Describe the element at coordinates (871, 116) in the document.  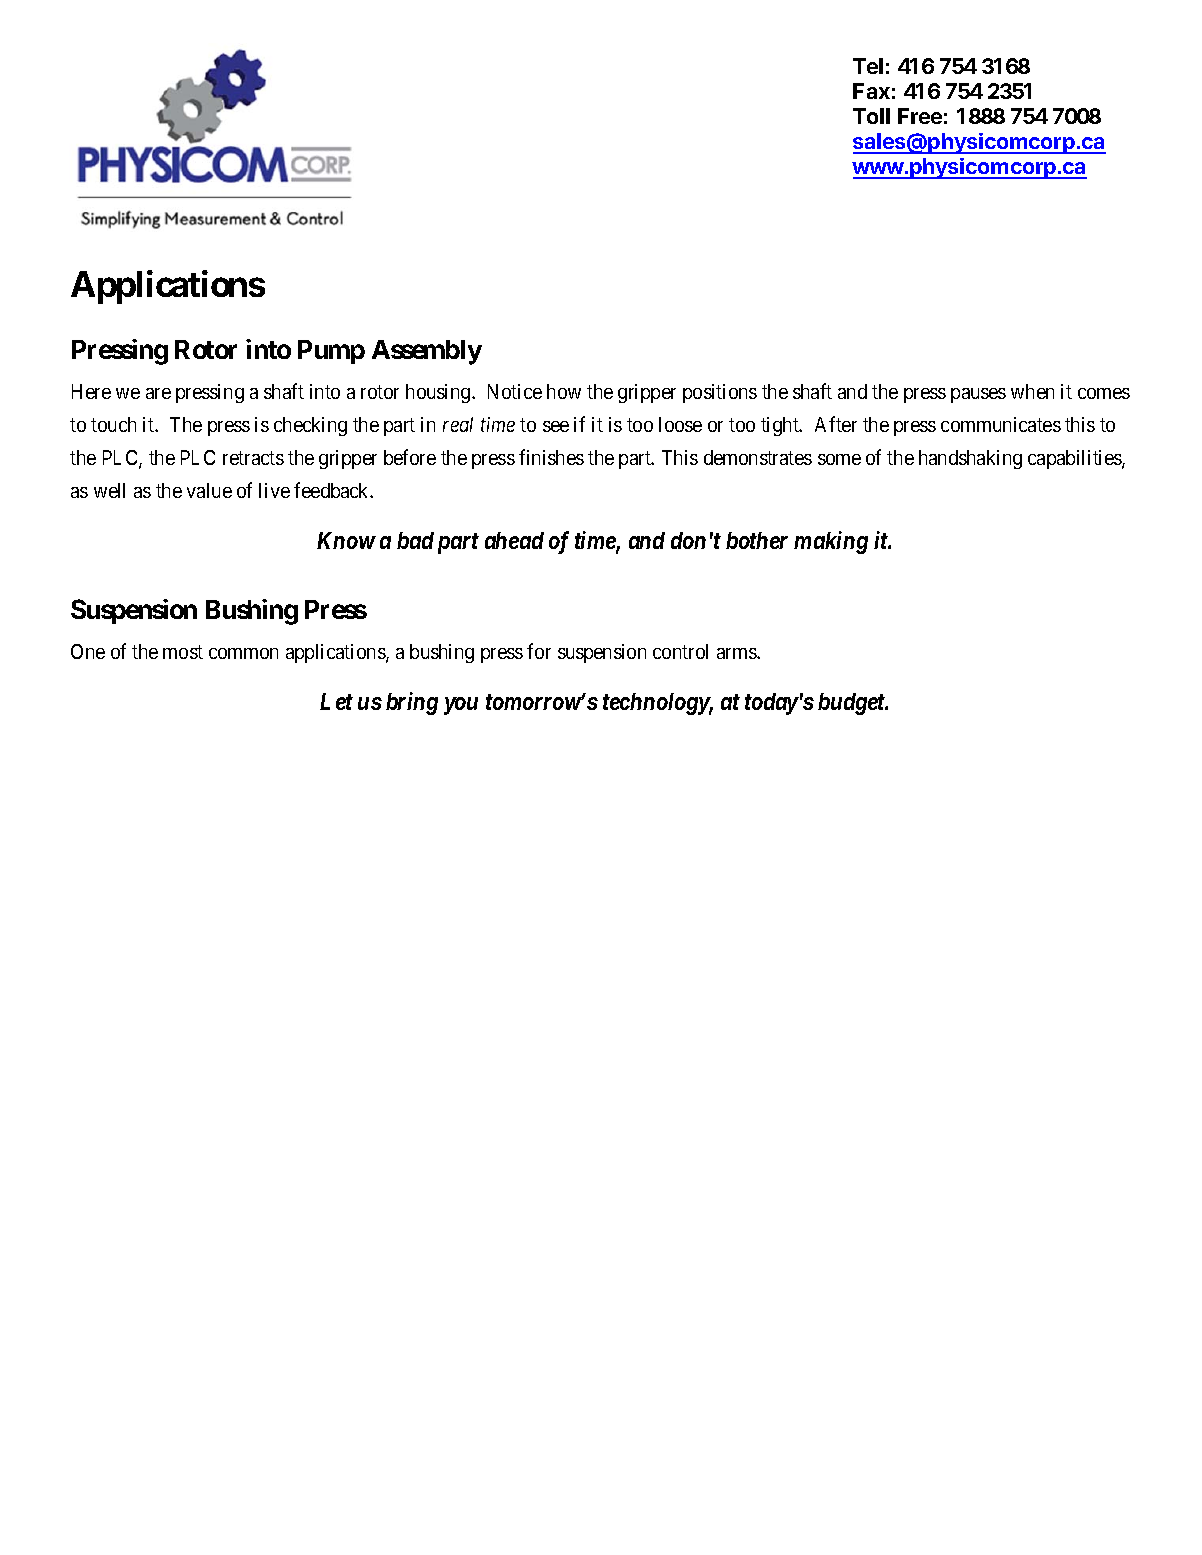
I see `Toll` at that location.
